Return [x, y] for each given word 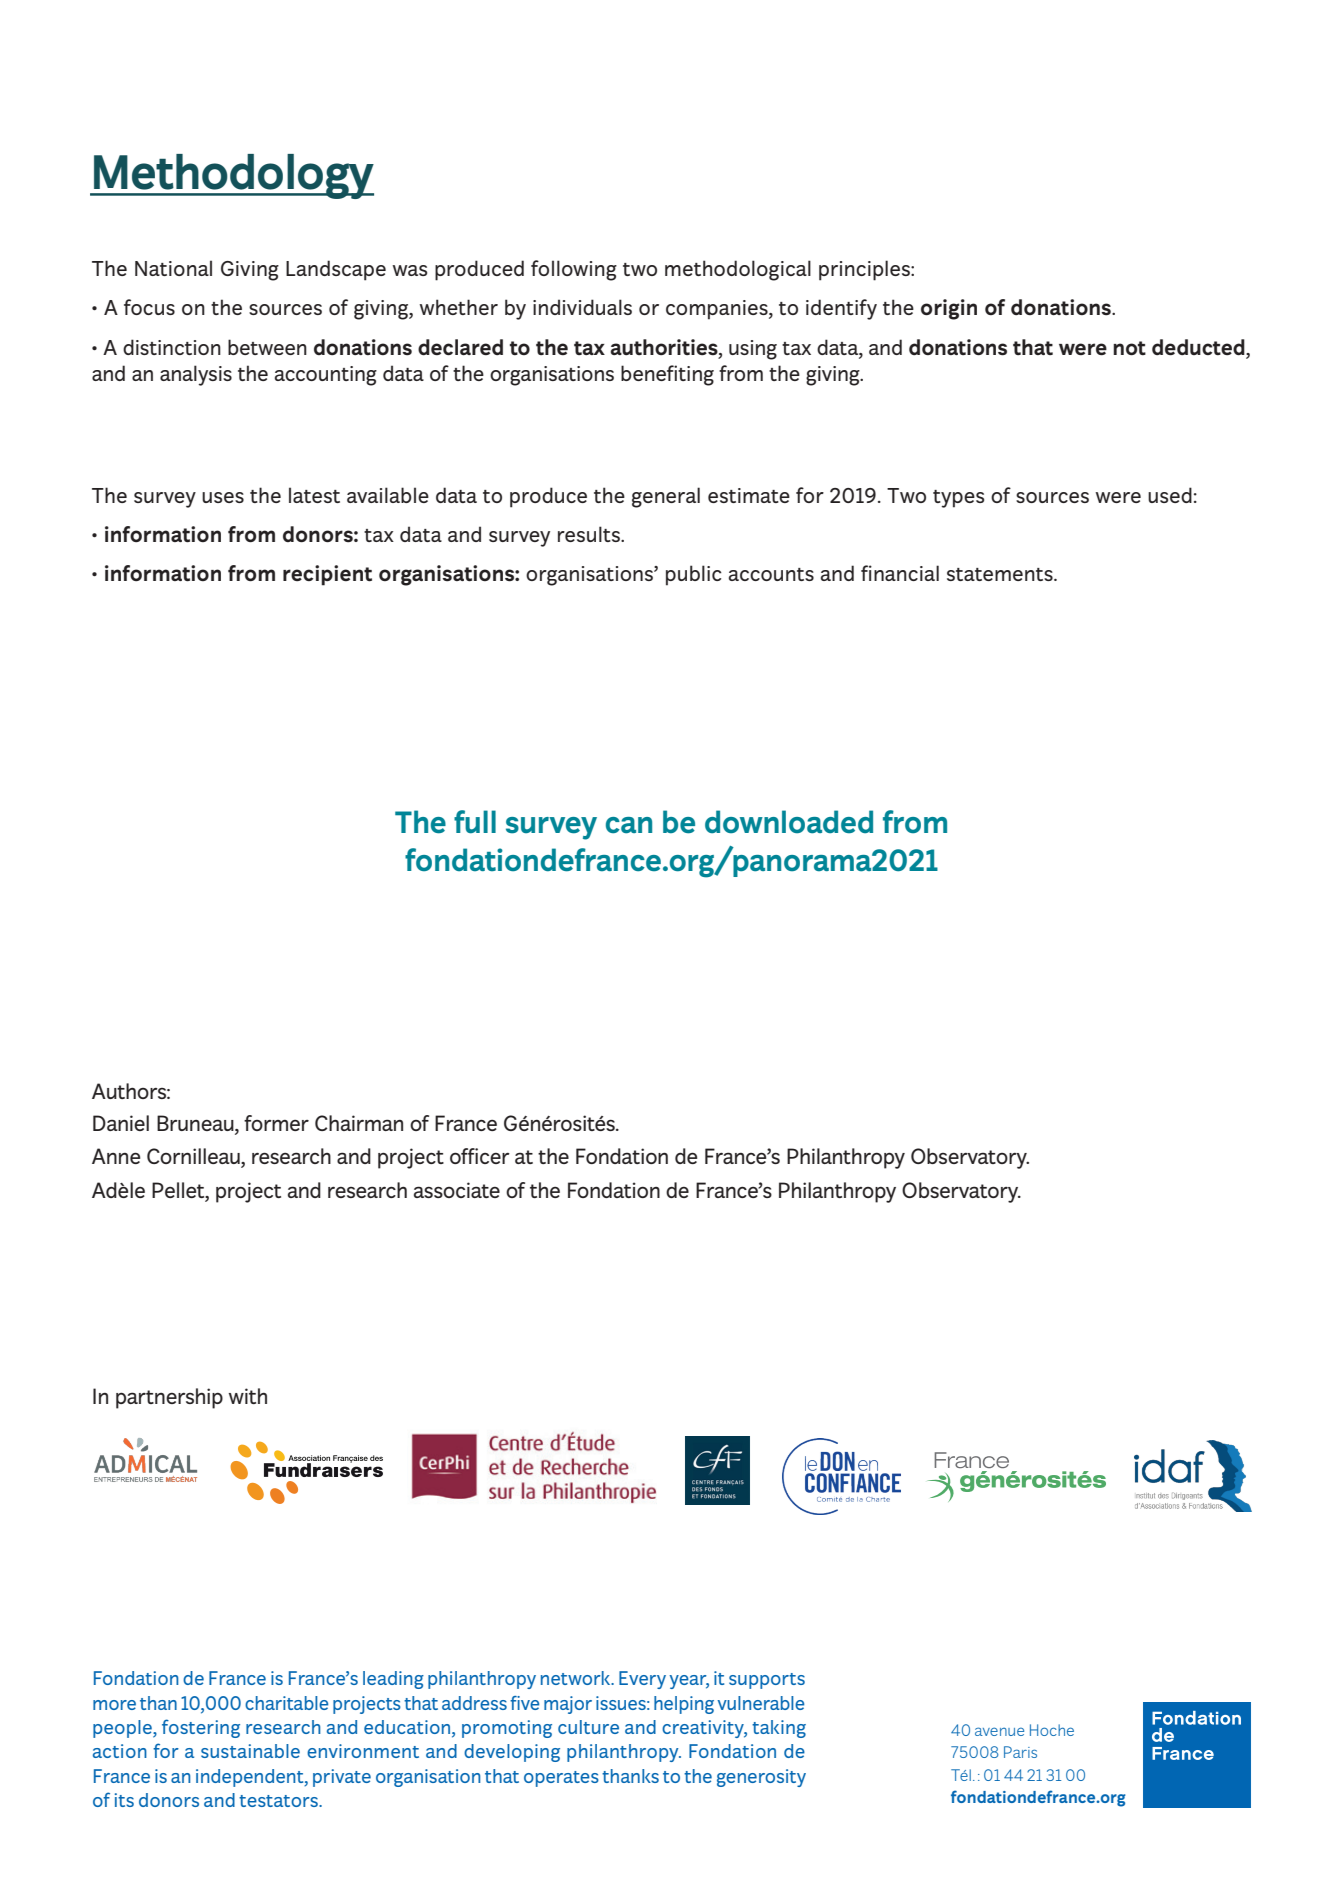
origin [949, 309]
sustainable [250, 1751]
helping [684, 1705]
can [629, 825]
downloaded [789, 822]
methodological [738, 270]
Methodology [233, 176]
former [276, 1123]
